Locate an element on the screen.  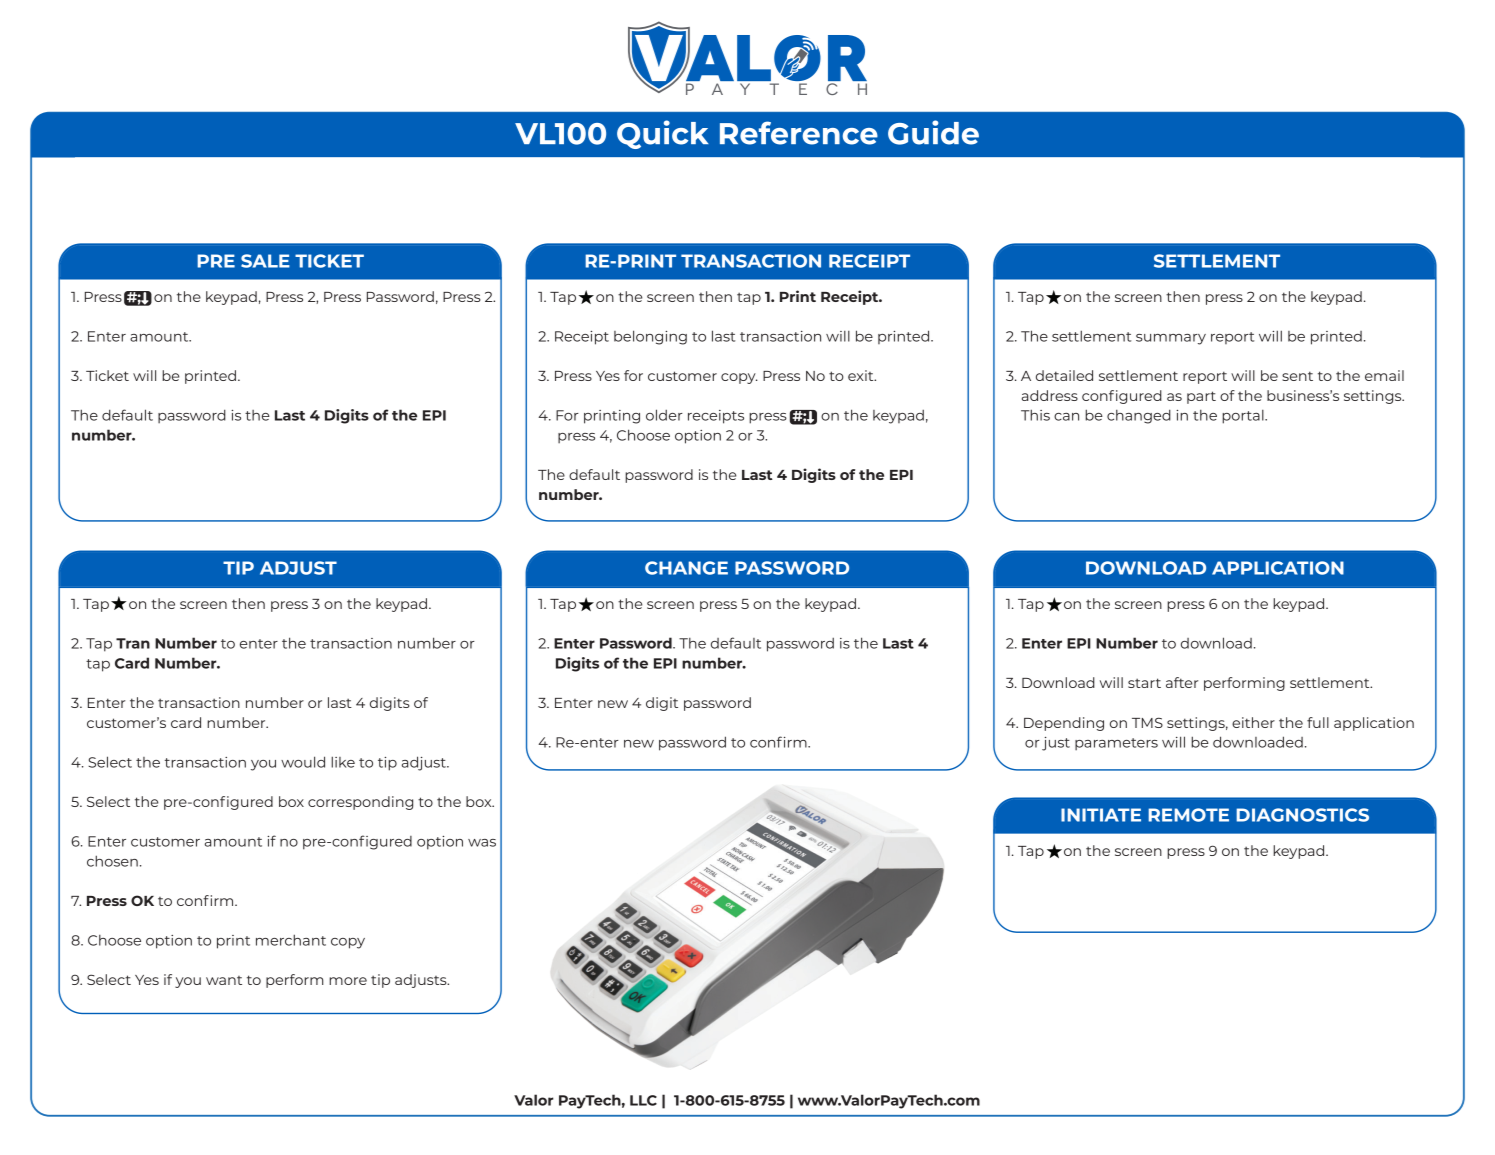
LLC is located at coordinates (643, 1100).
